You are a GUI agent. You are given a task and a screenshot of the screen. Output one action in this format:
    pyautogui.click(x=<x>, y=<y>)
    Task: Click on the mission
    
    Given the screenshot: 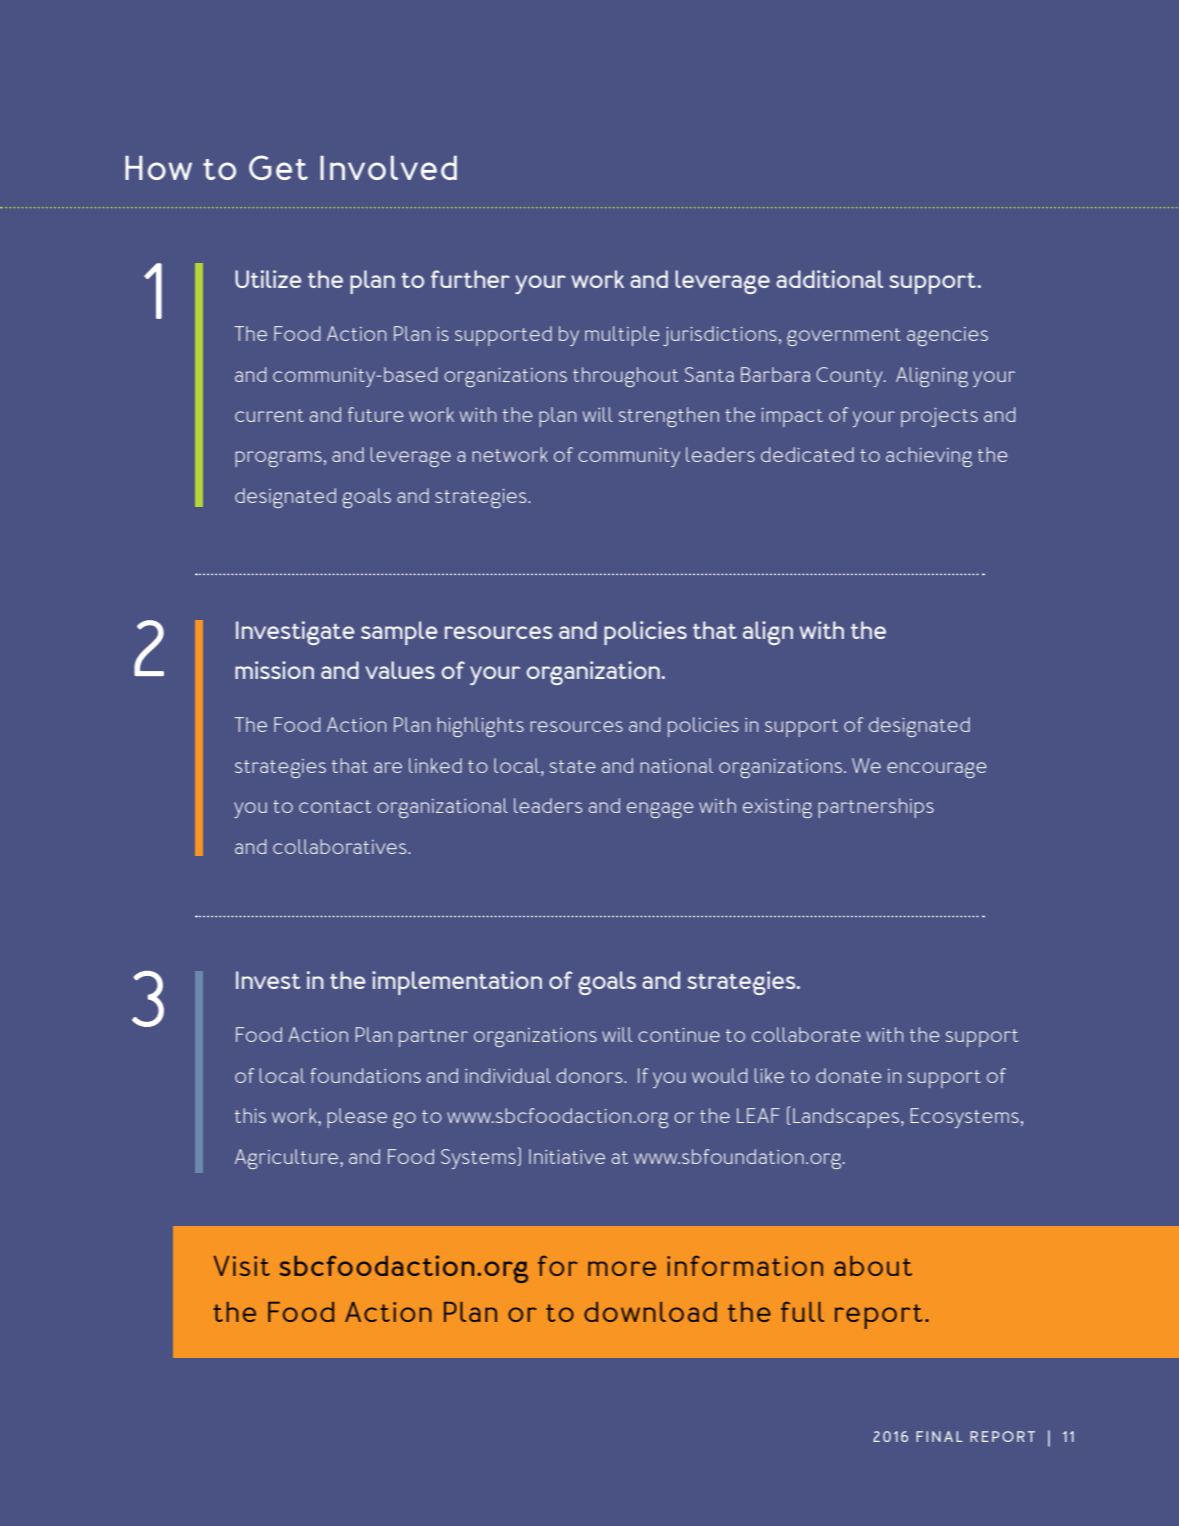 What is the action you would take?
    pyautogui.click(x=274, y=670)
